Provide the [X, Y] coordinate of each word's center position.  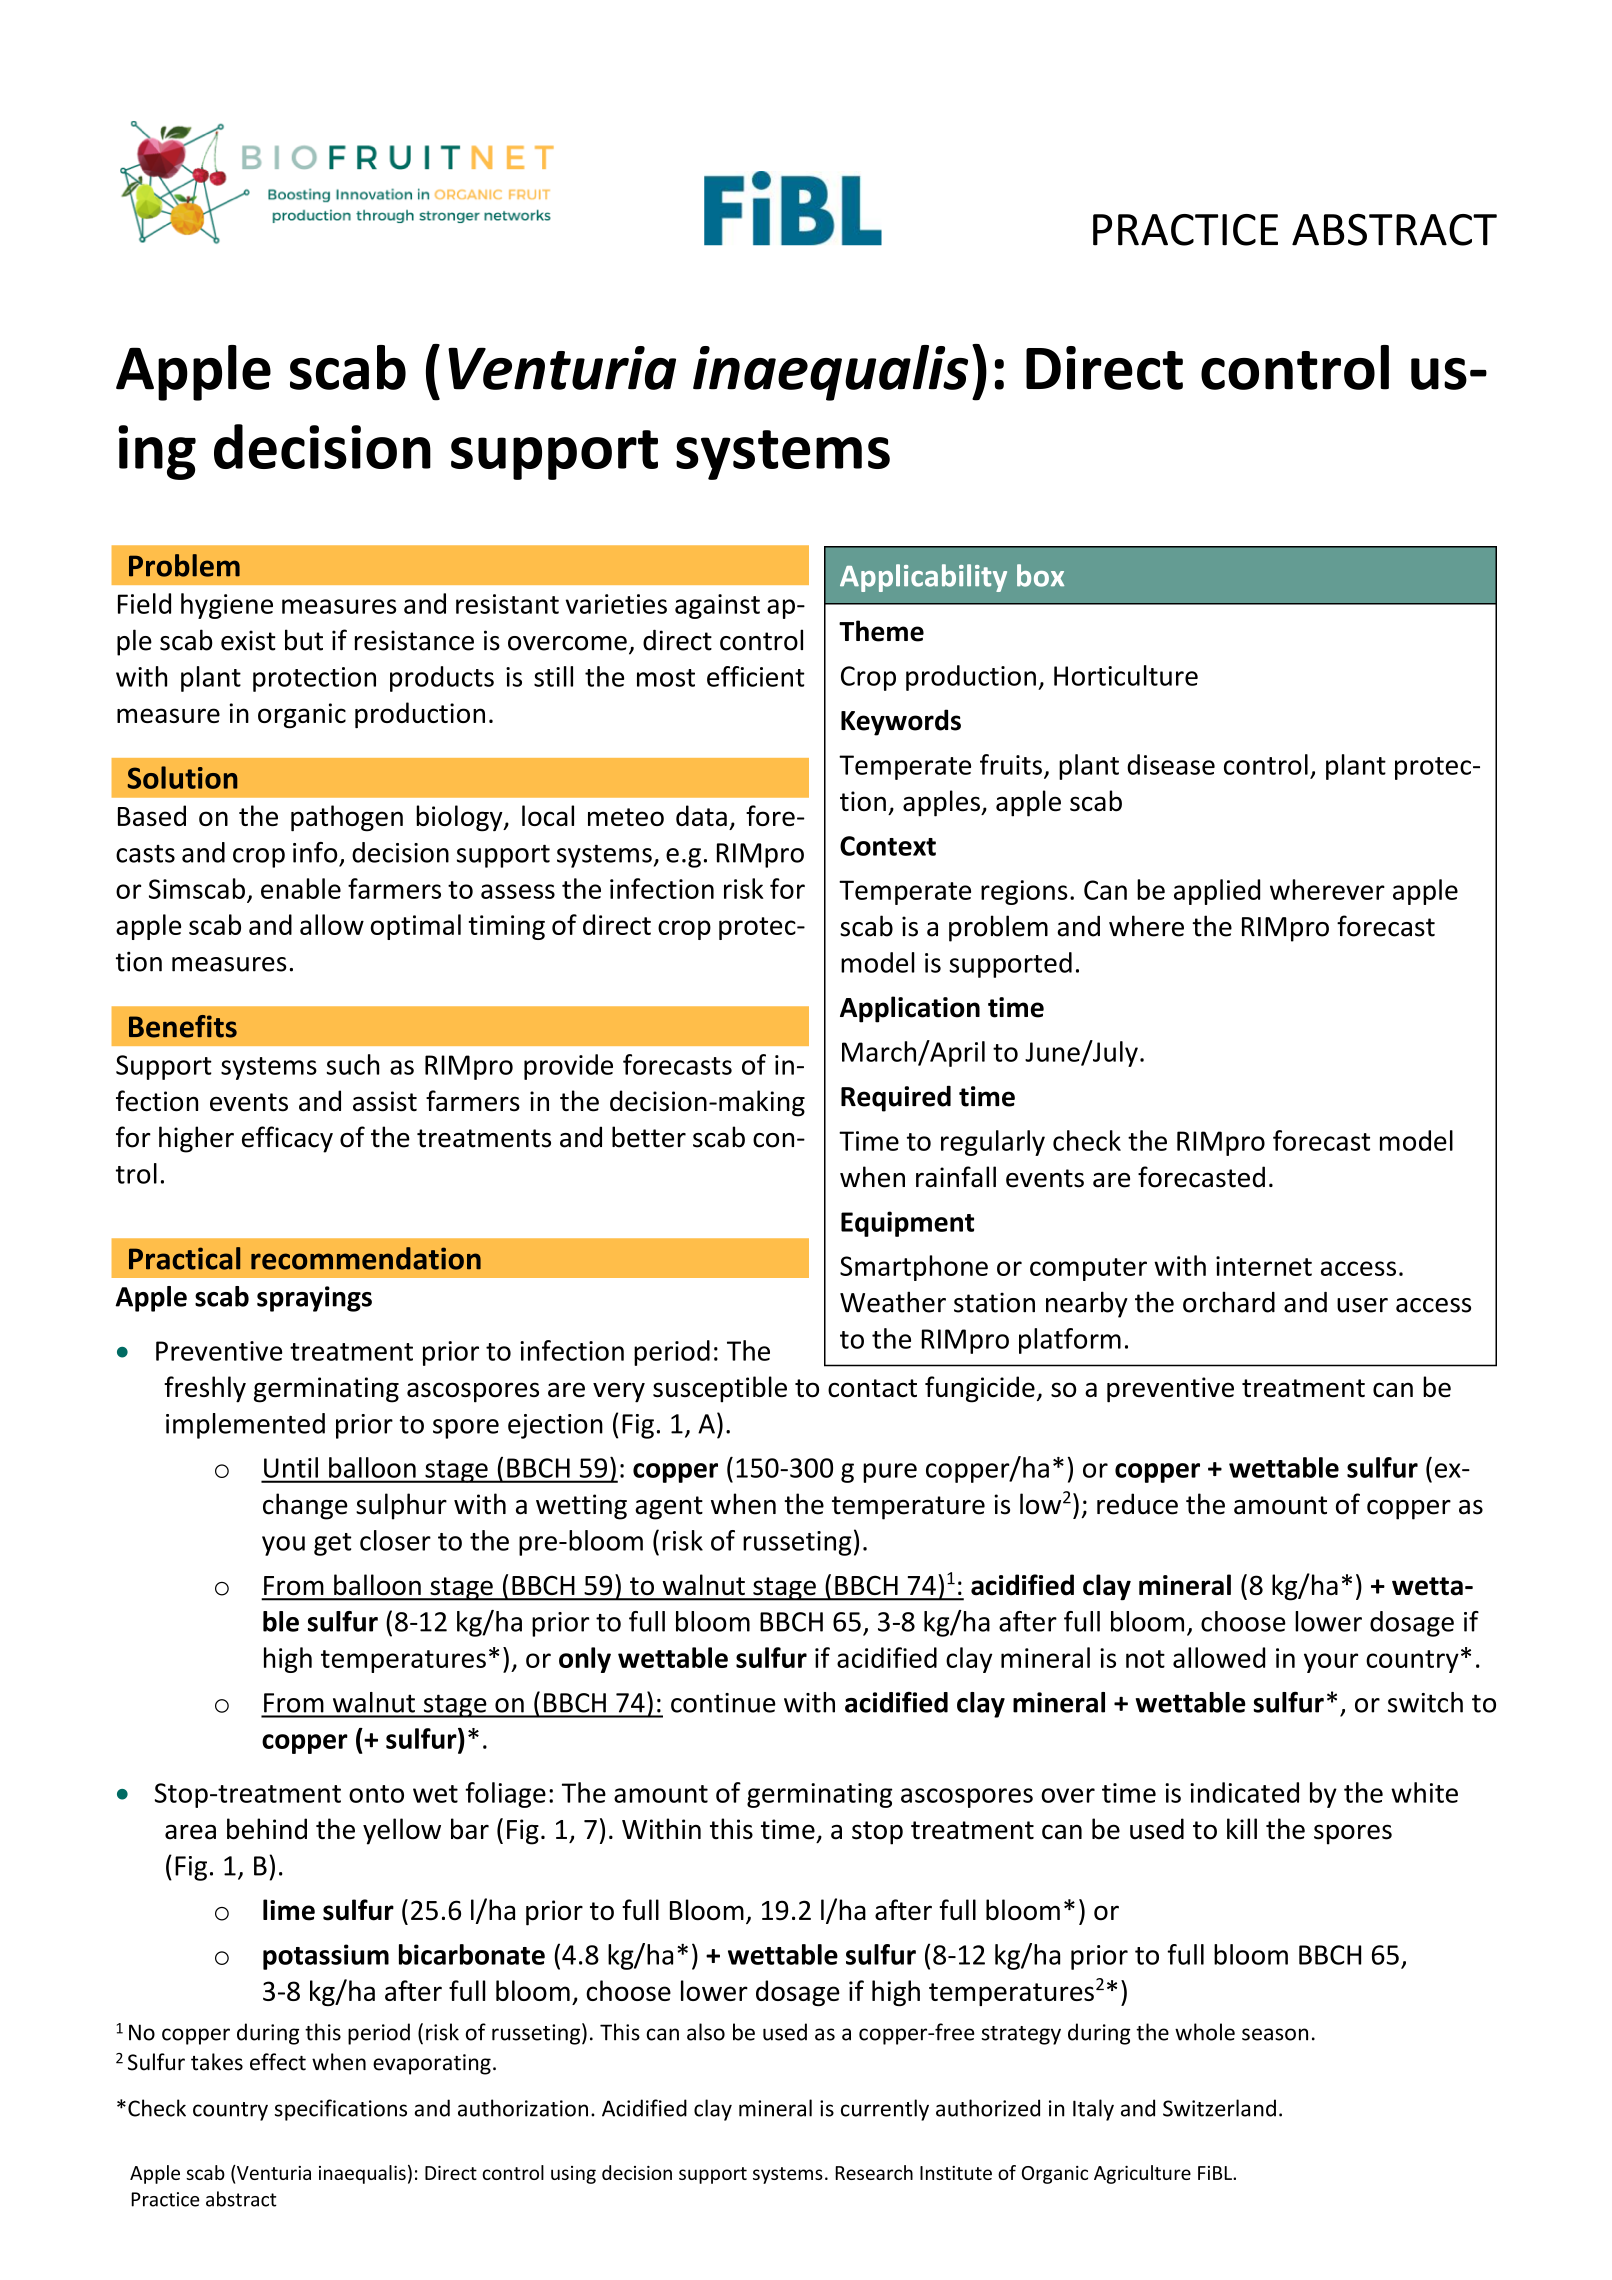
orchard [1229, 1302]
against [717, 606]
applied [1217, 892]
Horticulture [1126, 675]
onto [376, 1794]
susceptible [720, 1389]
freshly [205, 1389]
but [304, 640]
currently [885, 2110]
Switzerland [1219, 2108]
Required [896, 1098]
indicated [1244, 1792]
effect [278, 2062]
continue [723, 1703]
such [352, 1064]
